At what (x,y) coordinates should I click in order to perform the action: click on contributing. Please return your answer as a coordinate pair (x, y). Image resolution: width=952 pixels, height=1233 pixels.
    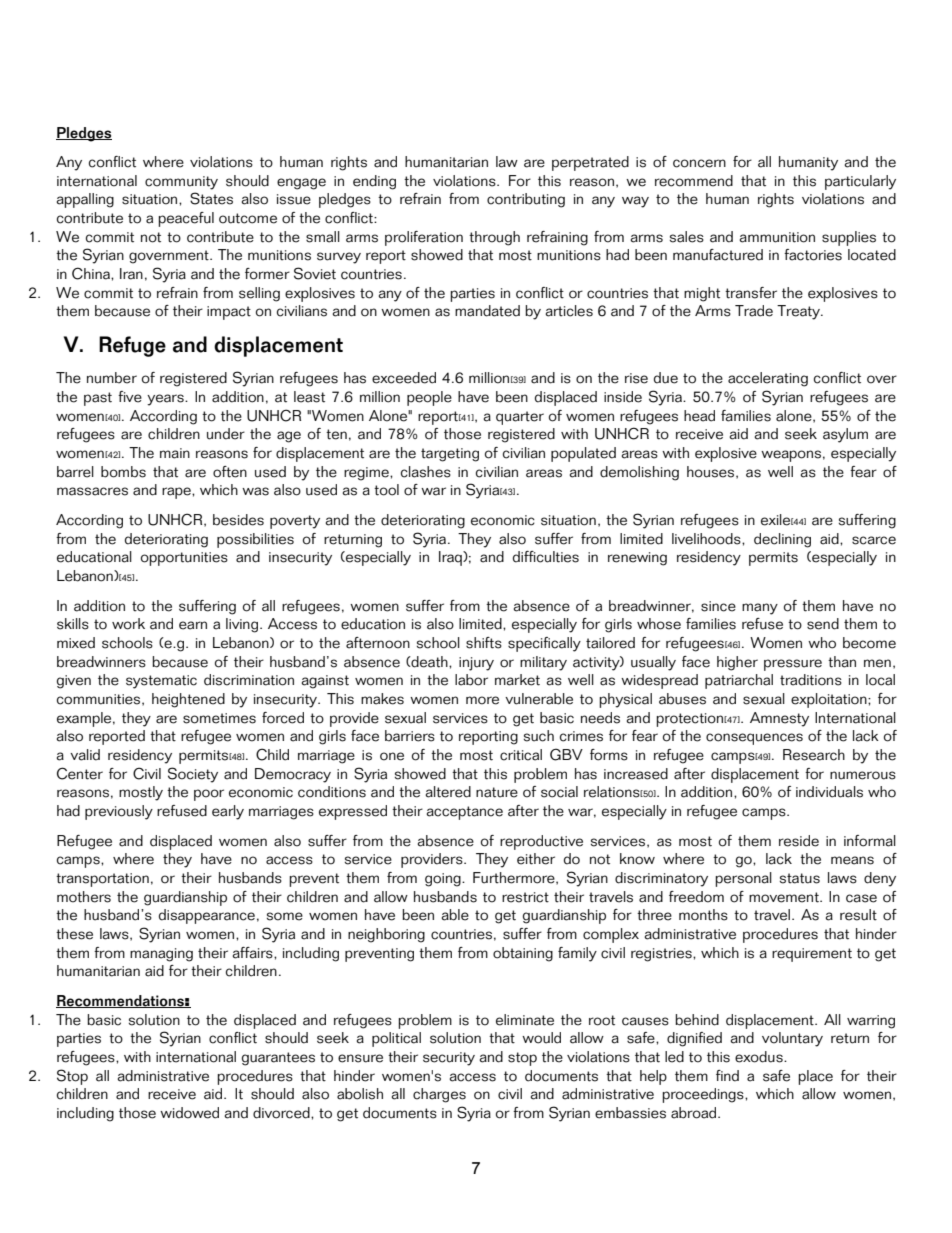
    Looking at the image, I should click on (526, 200).
